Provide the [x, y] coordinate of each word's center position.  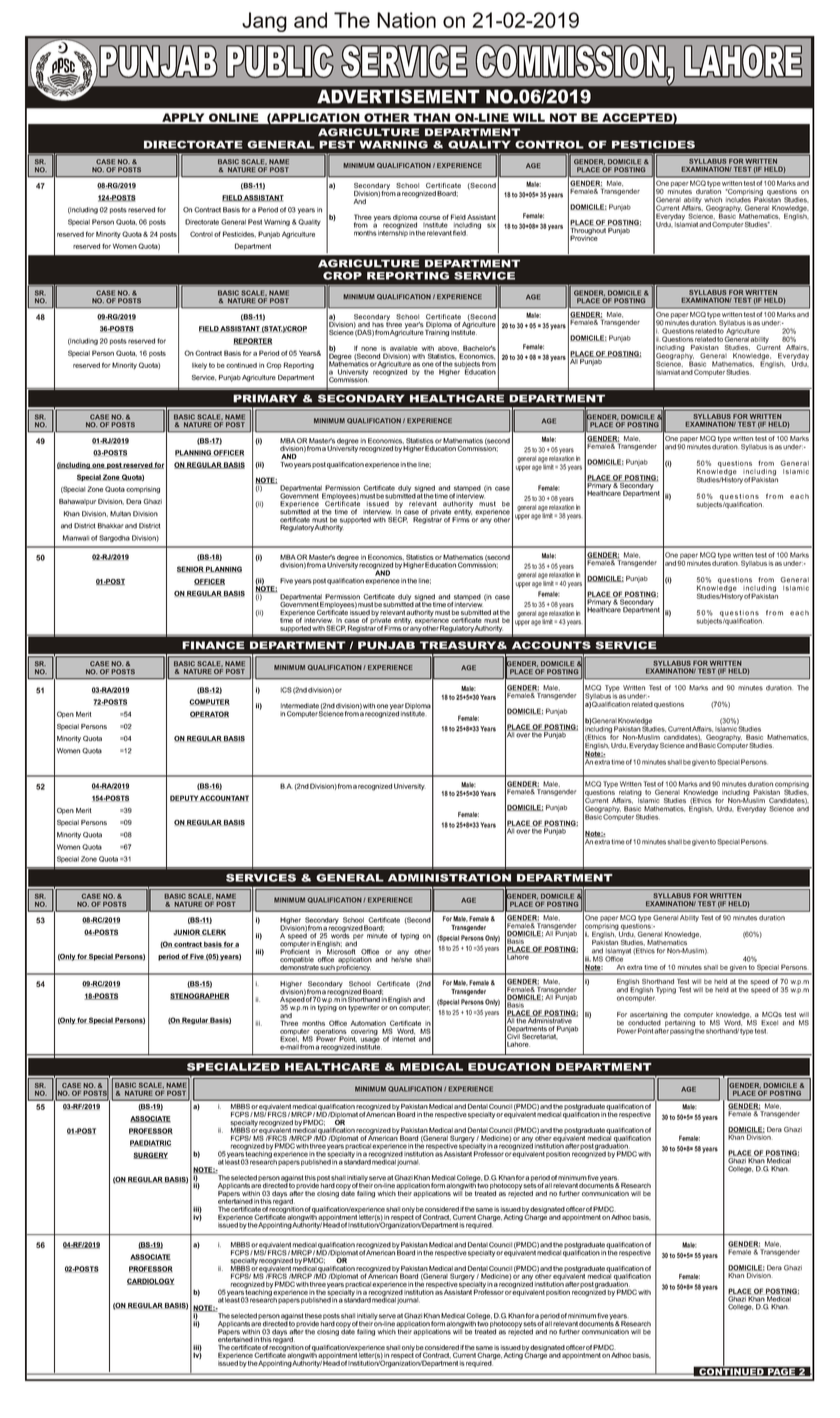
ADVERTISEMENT [398, 96]
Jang [264, 22]
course [429, 218]
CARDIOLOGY [150, 1281]
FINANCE [213, 645]
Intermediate [300, 706]
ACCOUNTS [551, 645]
